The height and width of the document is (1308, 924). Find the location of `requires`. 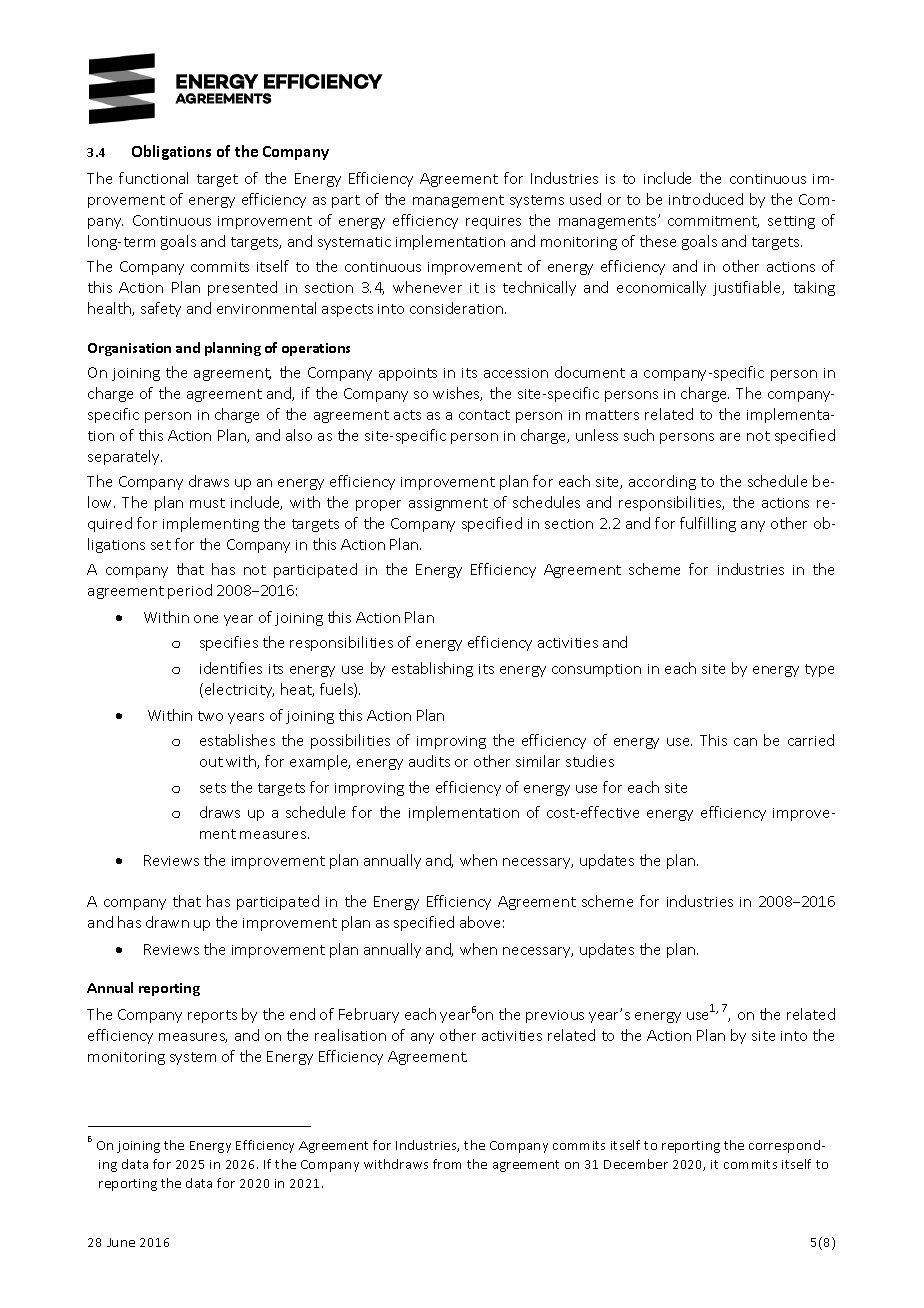

requires is located at coordinates (493, 222).
